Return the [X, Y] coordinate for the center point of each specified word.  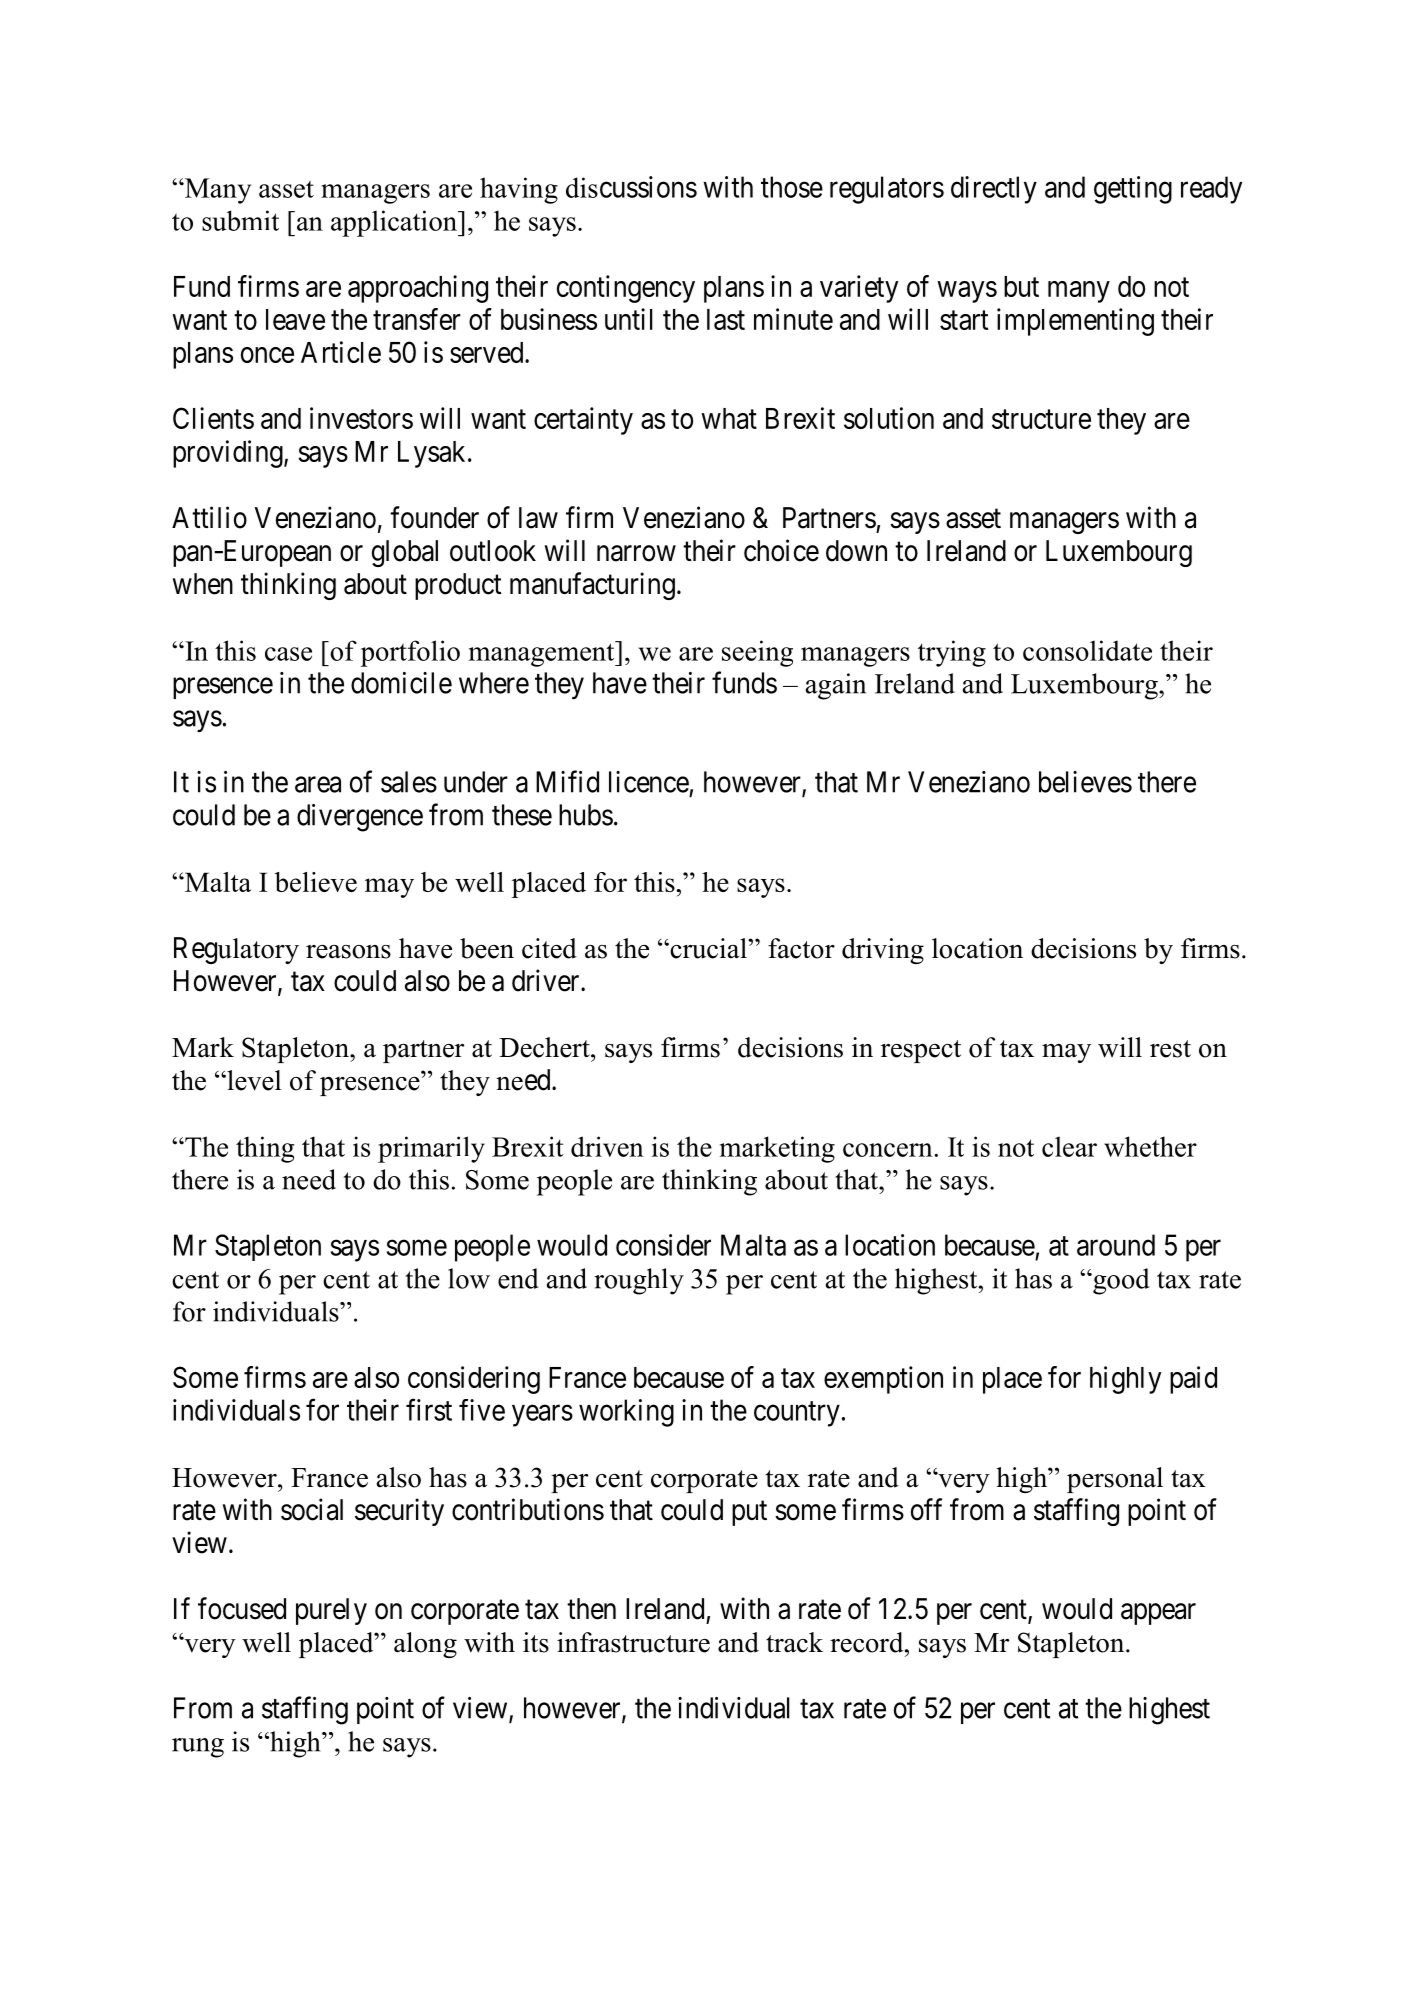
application [395, 223]
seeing [757, 653]
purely [331, 1611]
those [792, 187]
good [1120, 1281]
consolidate [1087, 650]
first [429, 1410]
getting [1133, 190]
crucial [708, 948]
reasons [348, 952]
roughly [639, 1281]
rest [1170, 1049]
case [288, 654]
